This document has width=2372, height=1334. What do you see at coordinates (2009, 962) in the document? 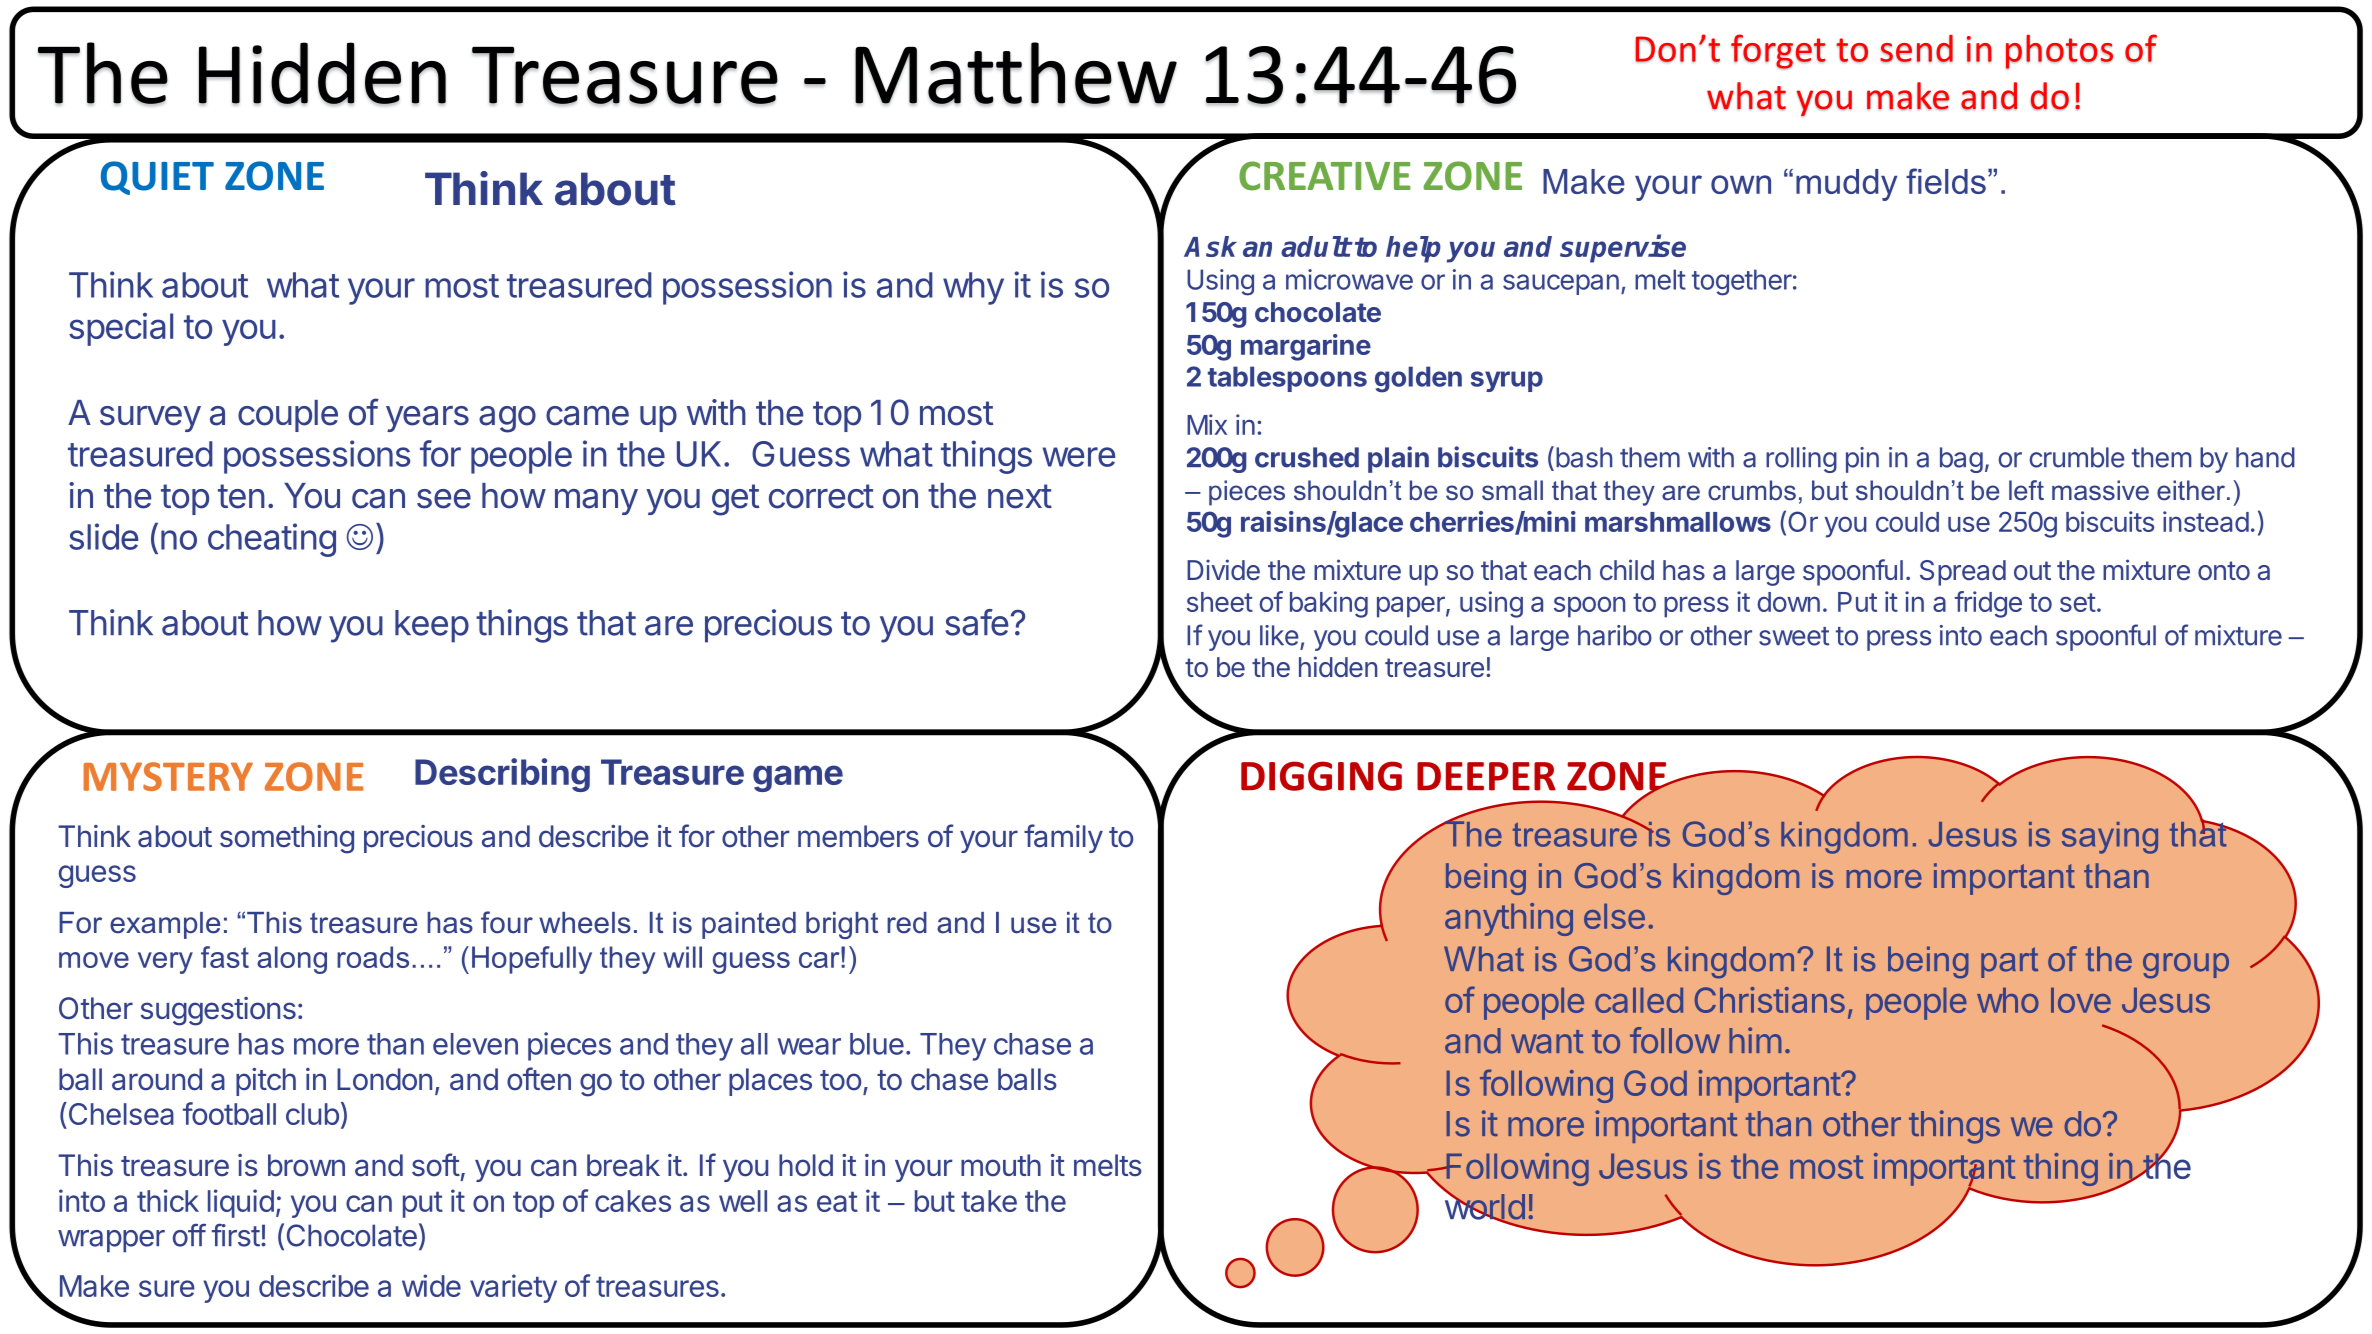
I see `part` at bounding box center [2009, 962].
